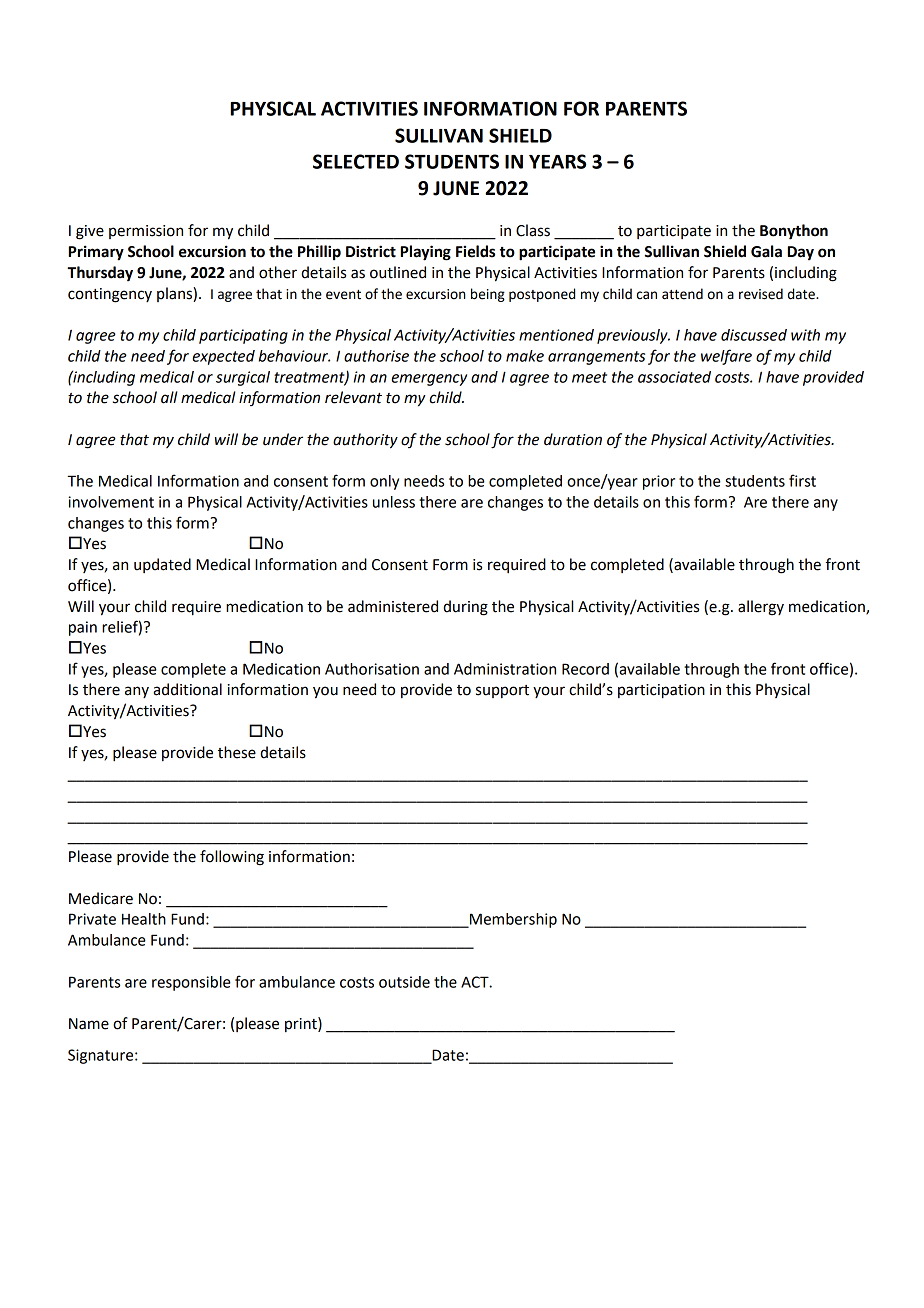  What do you see at coordinates (356, 161) in the image?
I see `SELECTED` at bounding box center [356, 161].
